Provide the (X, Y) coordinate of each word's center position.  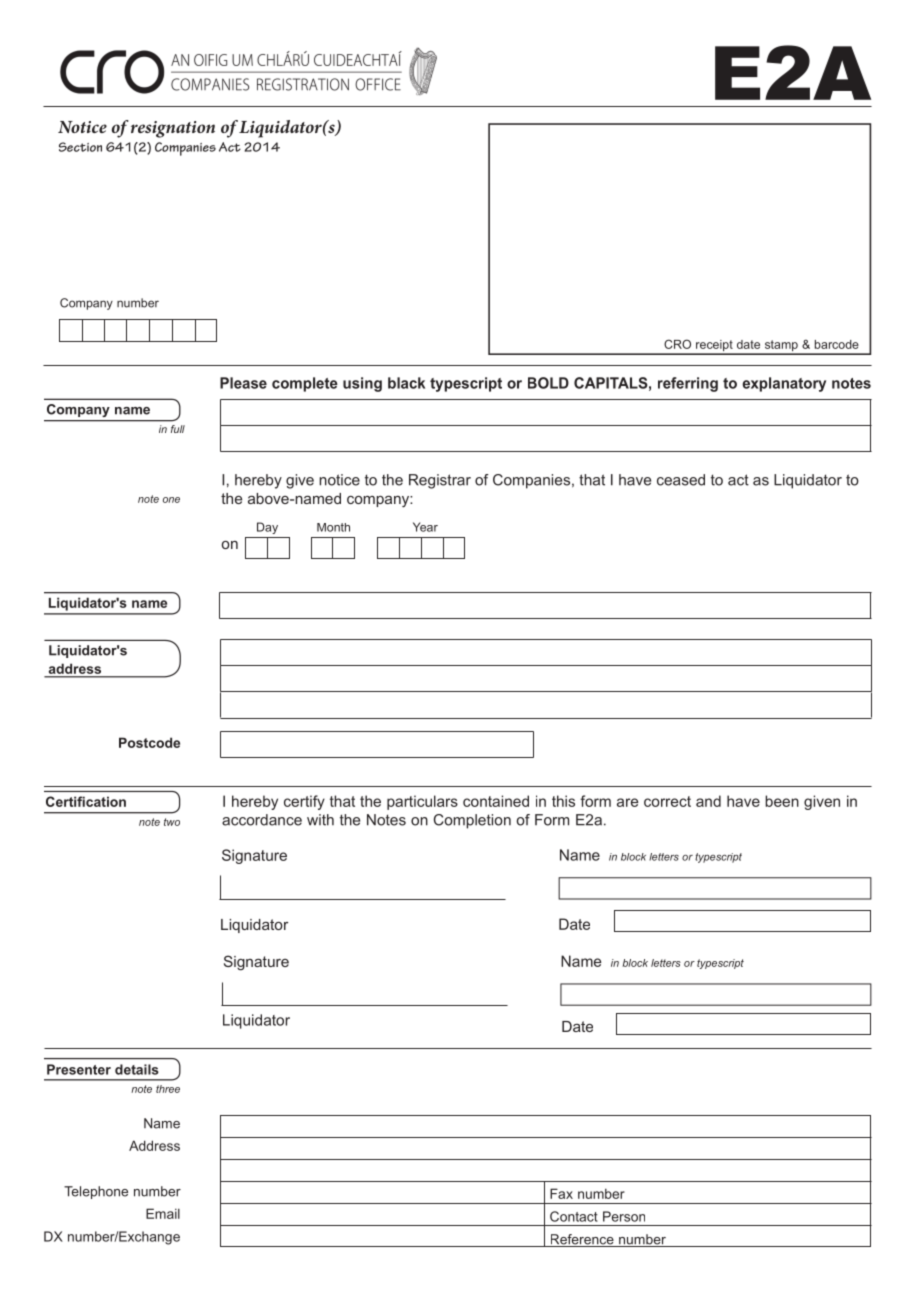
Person (624, 1216)
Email (163, 1213)
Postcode (149, 742)
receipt (714, 347)
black (406, 383)
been (782, 801)
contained (496, 801)
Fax (561, 1193)
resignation (173, 129)
